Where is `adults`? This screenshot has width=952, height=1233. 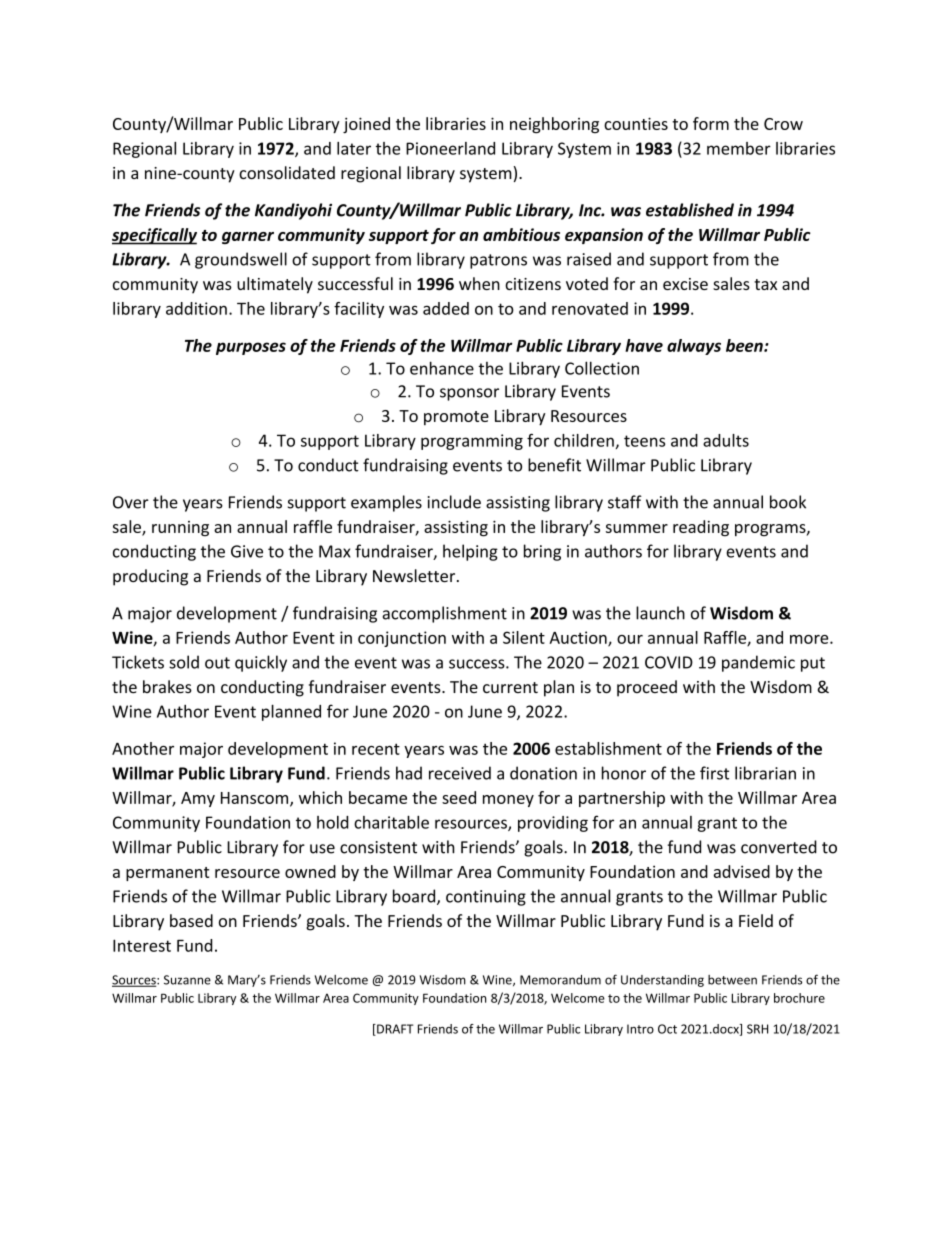
adults is located at coordinates (726, 440).
